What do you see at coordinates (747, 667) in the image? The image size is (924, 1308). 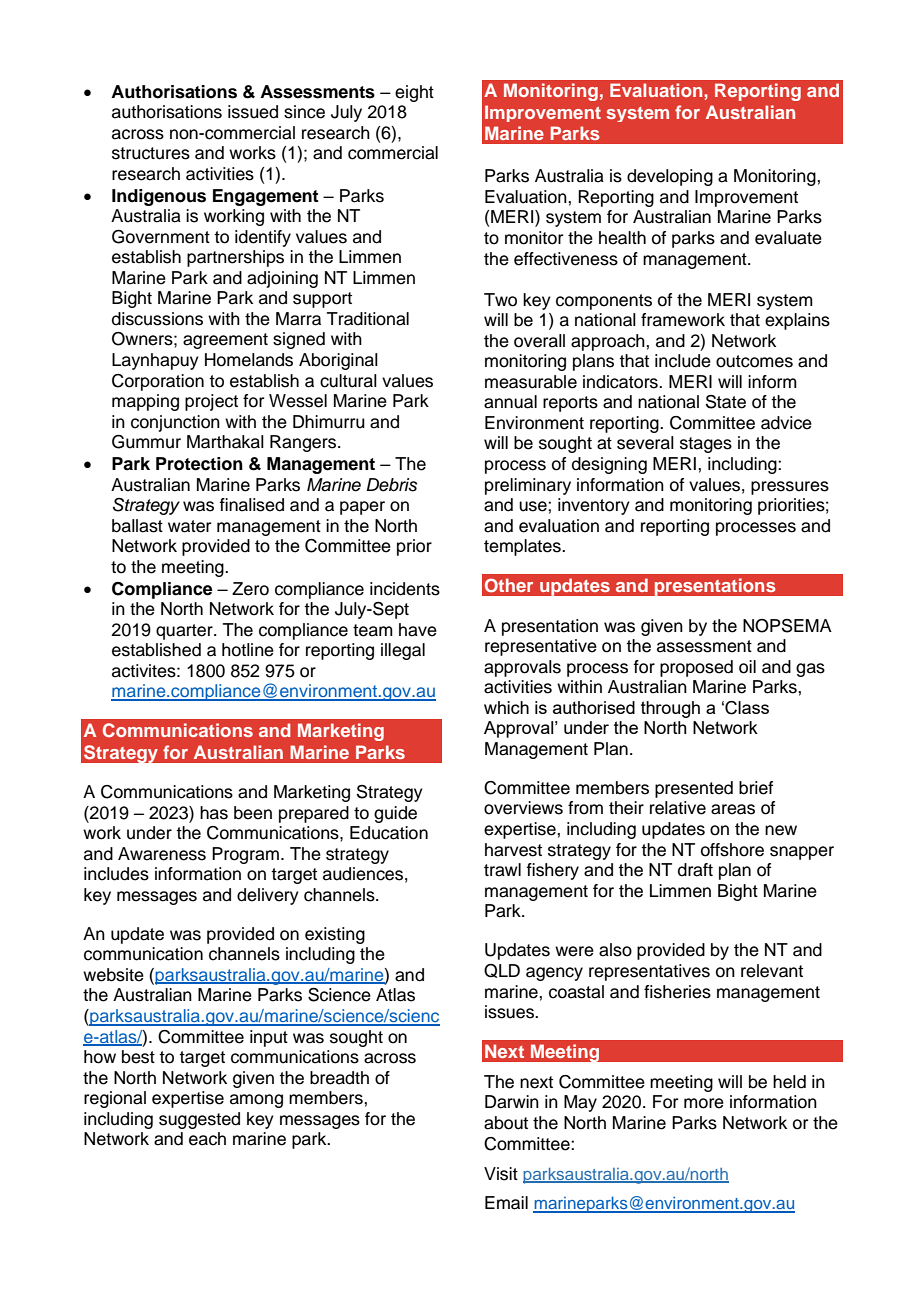 I see `oil` at bounding box center [747, 667].
